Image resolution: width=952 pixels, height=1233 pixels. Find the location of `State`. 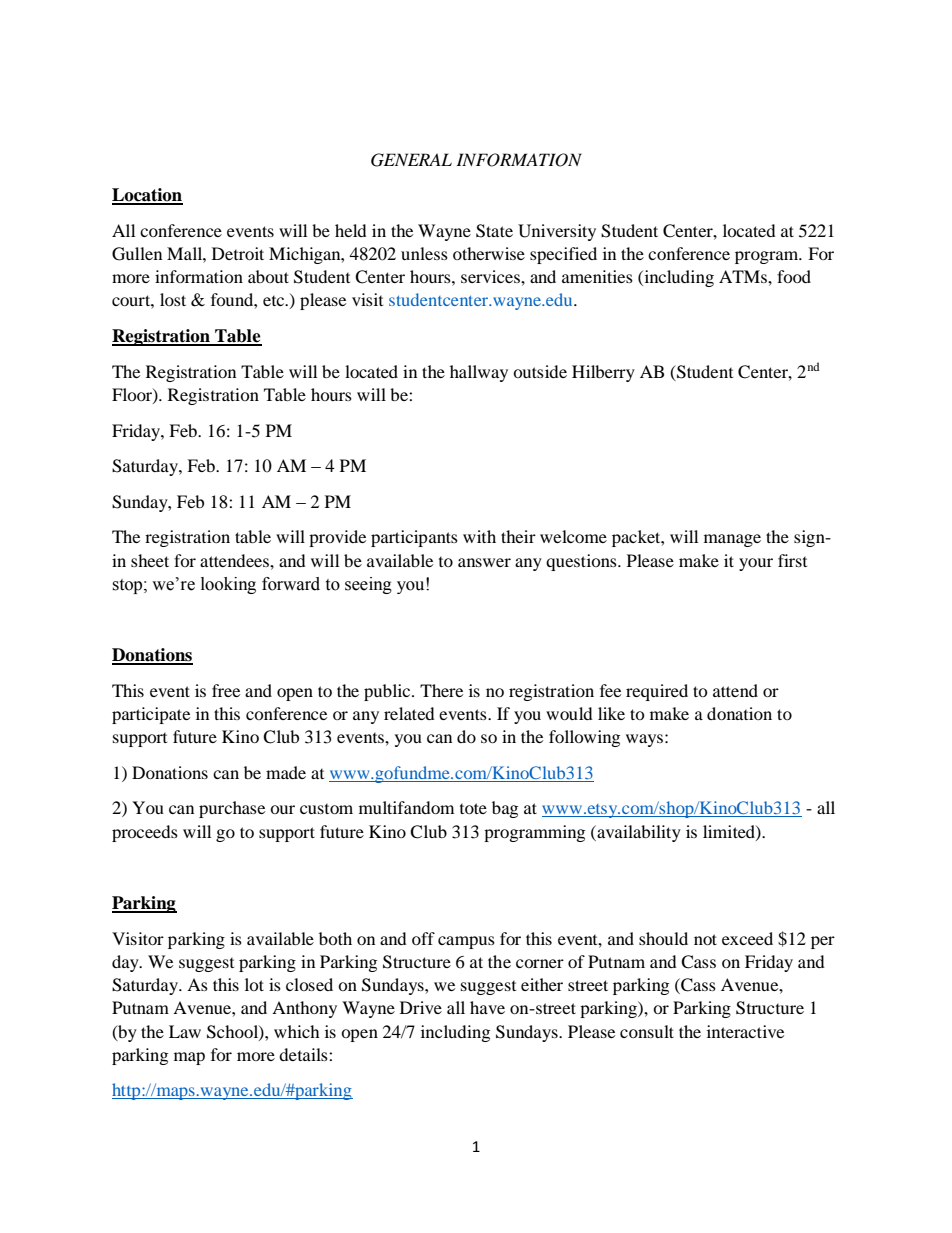

State is located at coordinates (494, 231).
